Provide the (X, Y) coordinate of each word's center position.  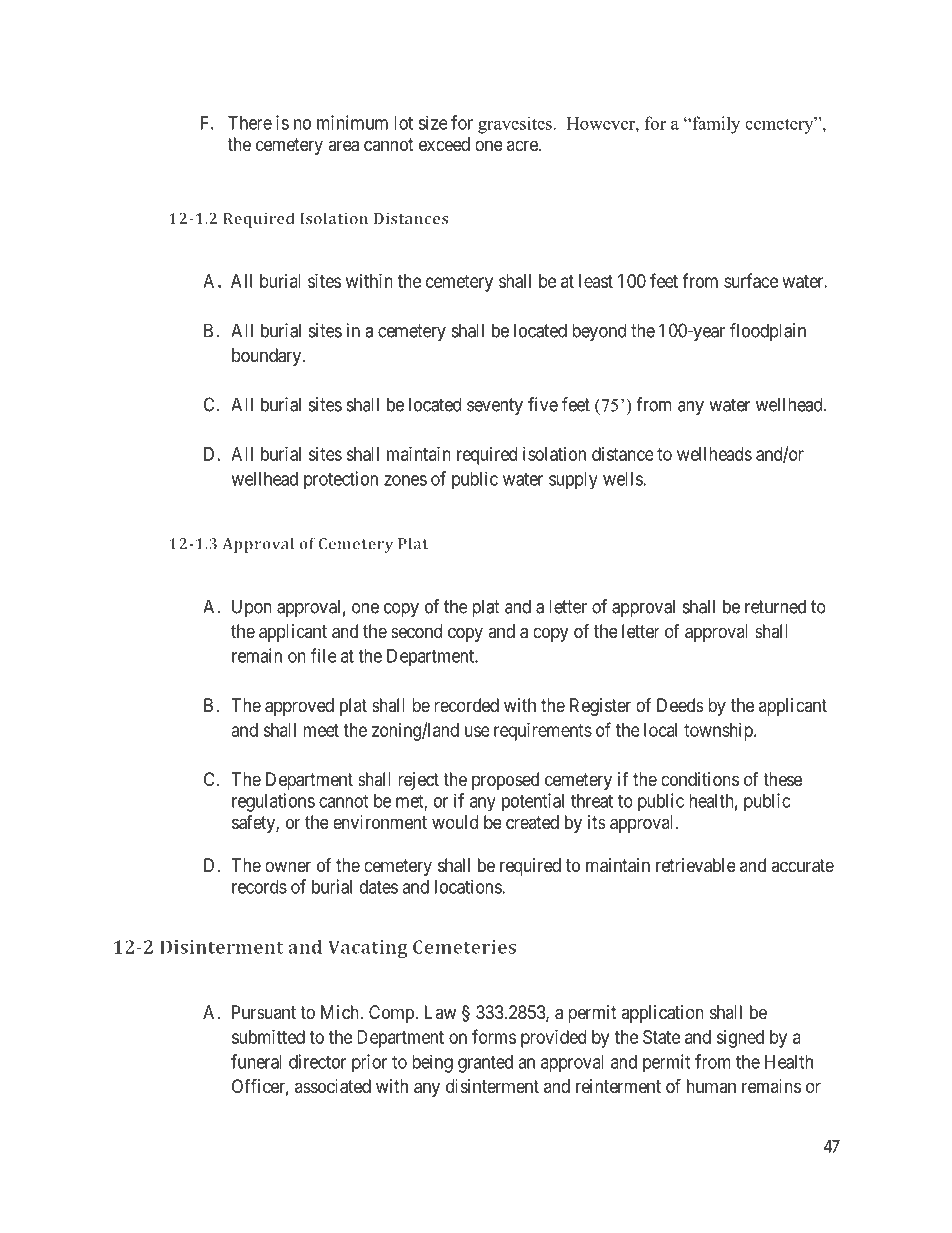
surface (751, 280)
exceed (444, 144)
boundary (268, 357)
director (317, 1061)
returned (775, 606)
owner (288, 866)
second (416, 631)
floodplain (768, 332)
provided (553, 1039)
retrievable (696, 865)
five (543, 404)
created (532, 822)
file (324, 655)
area (343, 146)
